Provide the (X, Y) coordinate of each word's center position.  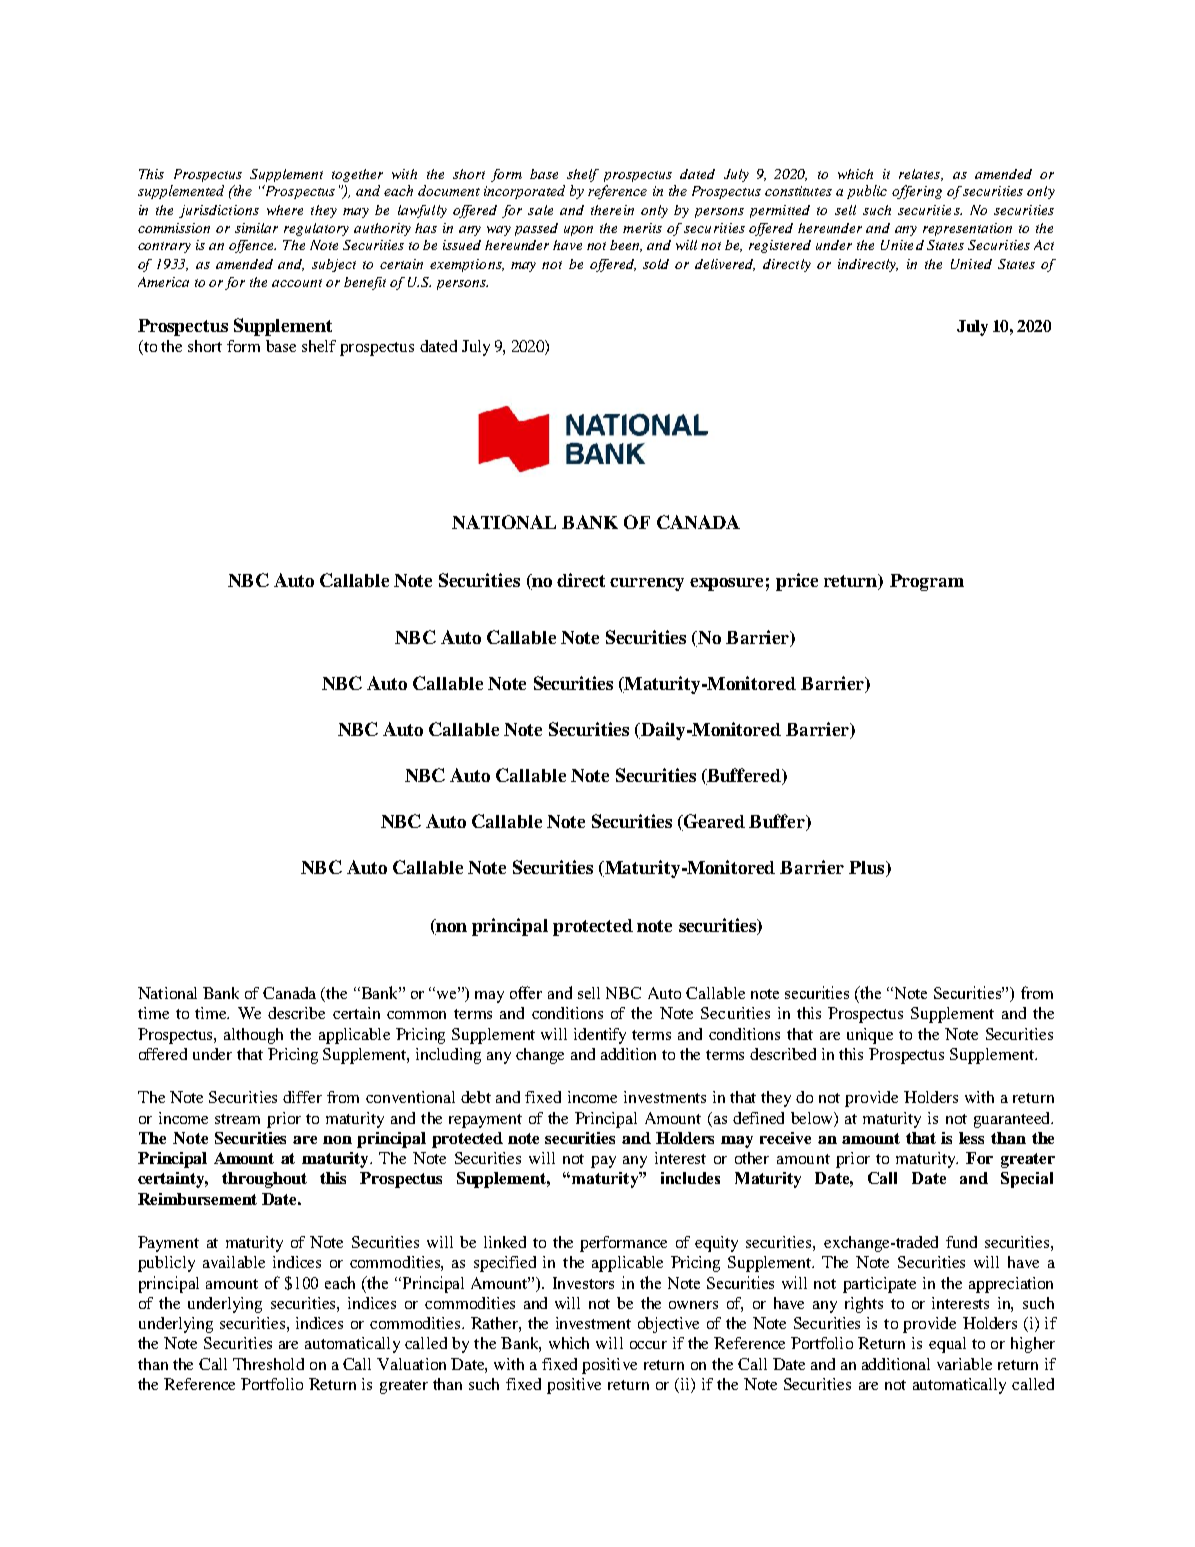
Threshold (268, 1364)
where (285, 210)
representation (967, 229)
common (416, 1015)
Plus (868, 869)
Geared (713, 822)
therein (612, 210)
